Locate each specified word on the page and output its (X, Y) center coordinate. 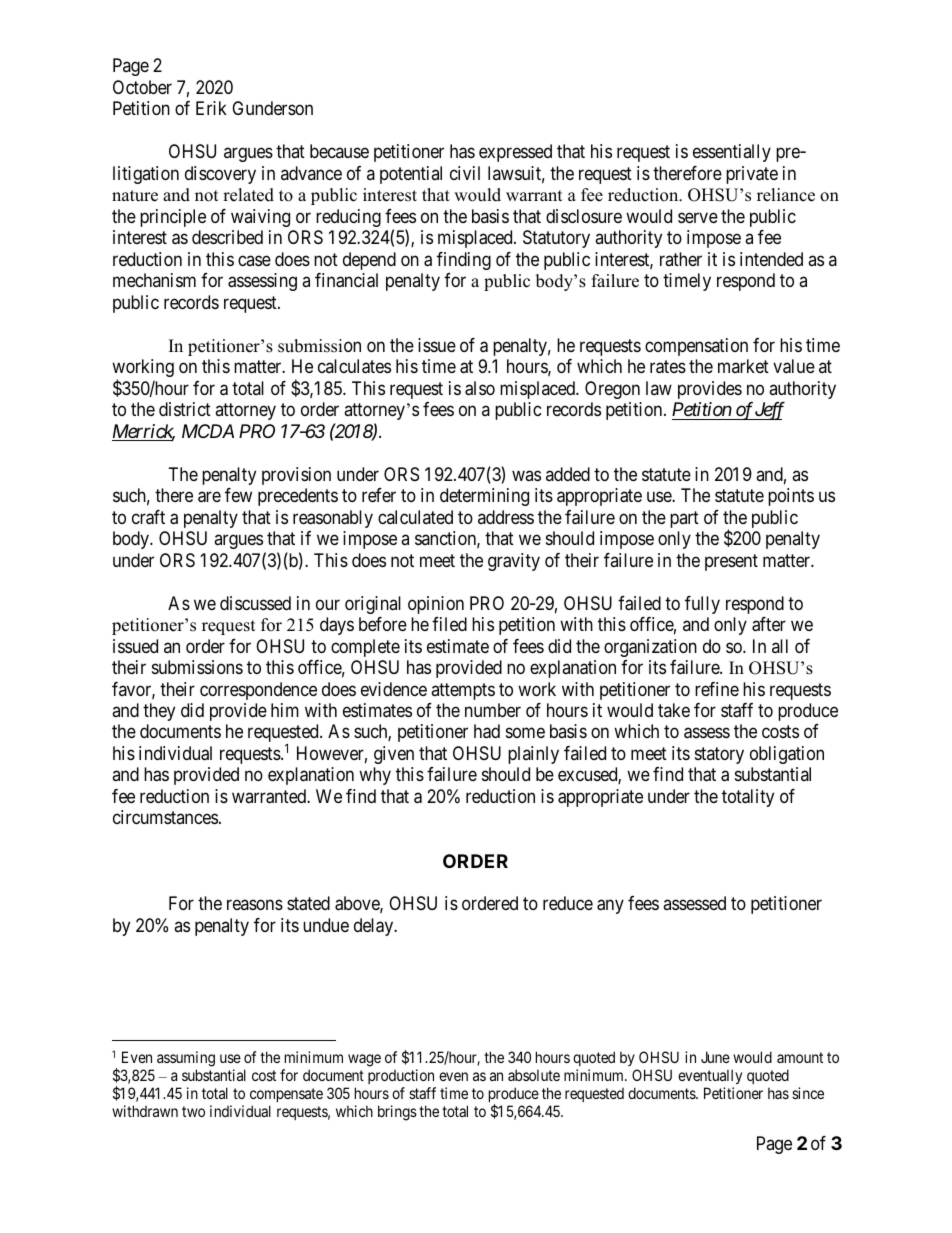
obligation (787, 755)
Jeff (769, 411)
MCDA (208, 431)
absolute (534, 1075)
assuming (186, 1059)
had (487, 731)
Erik (211, 108)
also (480, 388)
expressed (515, 153)
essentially (732, 153)
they (159, 712)
